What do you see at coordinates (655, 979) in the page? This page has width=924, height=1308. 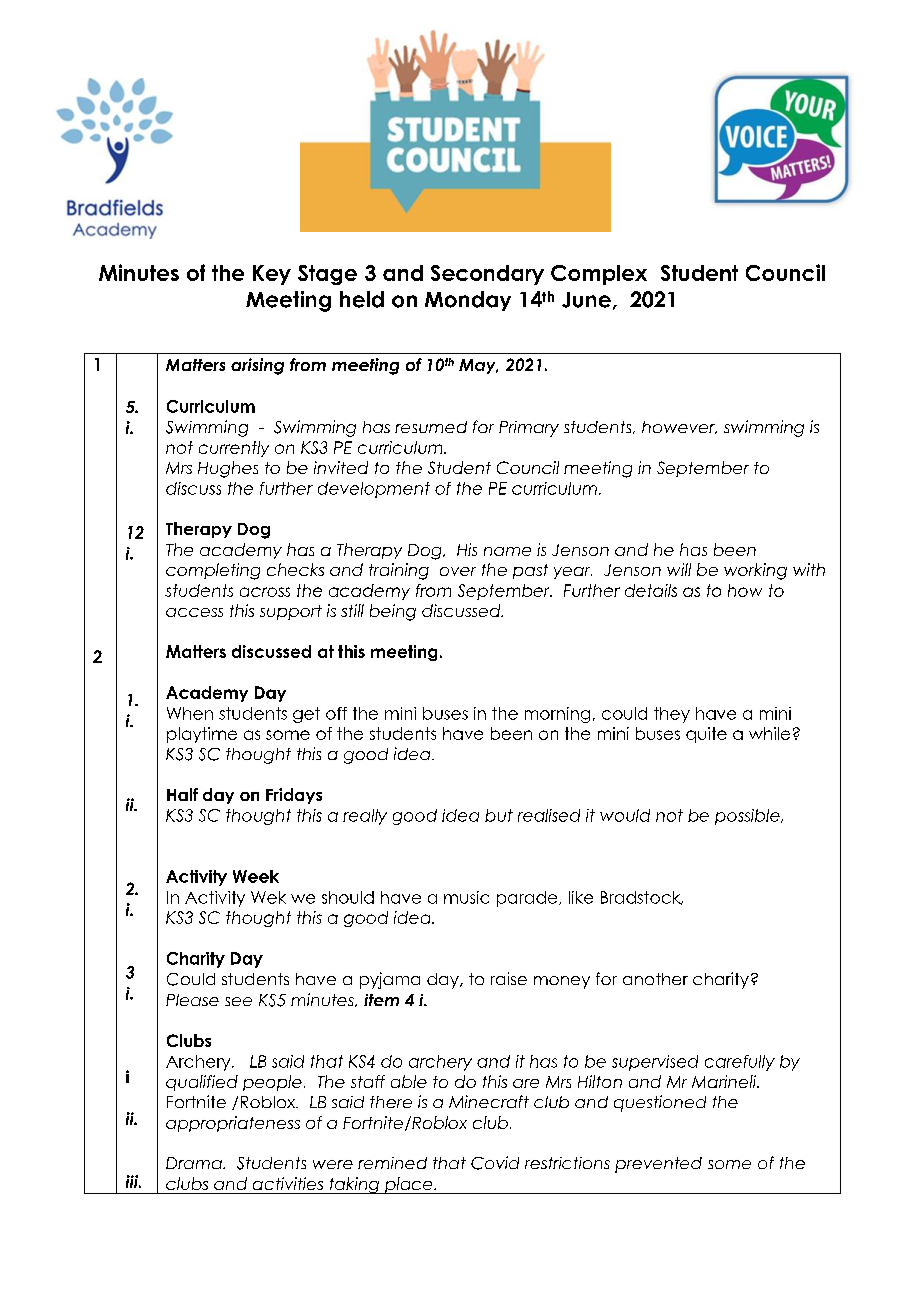 I see `another` at bounding box center [655, 979].
